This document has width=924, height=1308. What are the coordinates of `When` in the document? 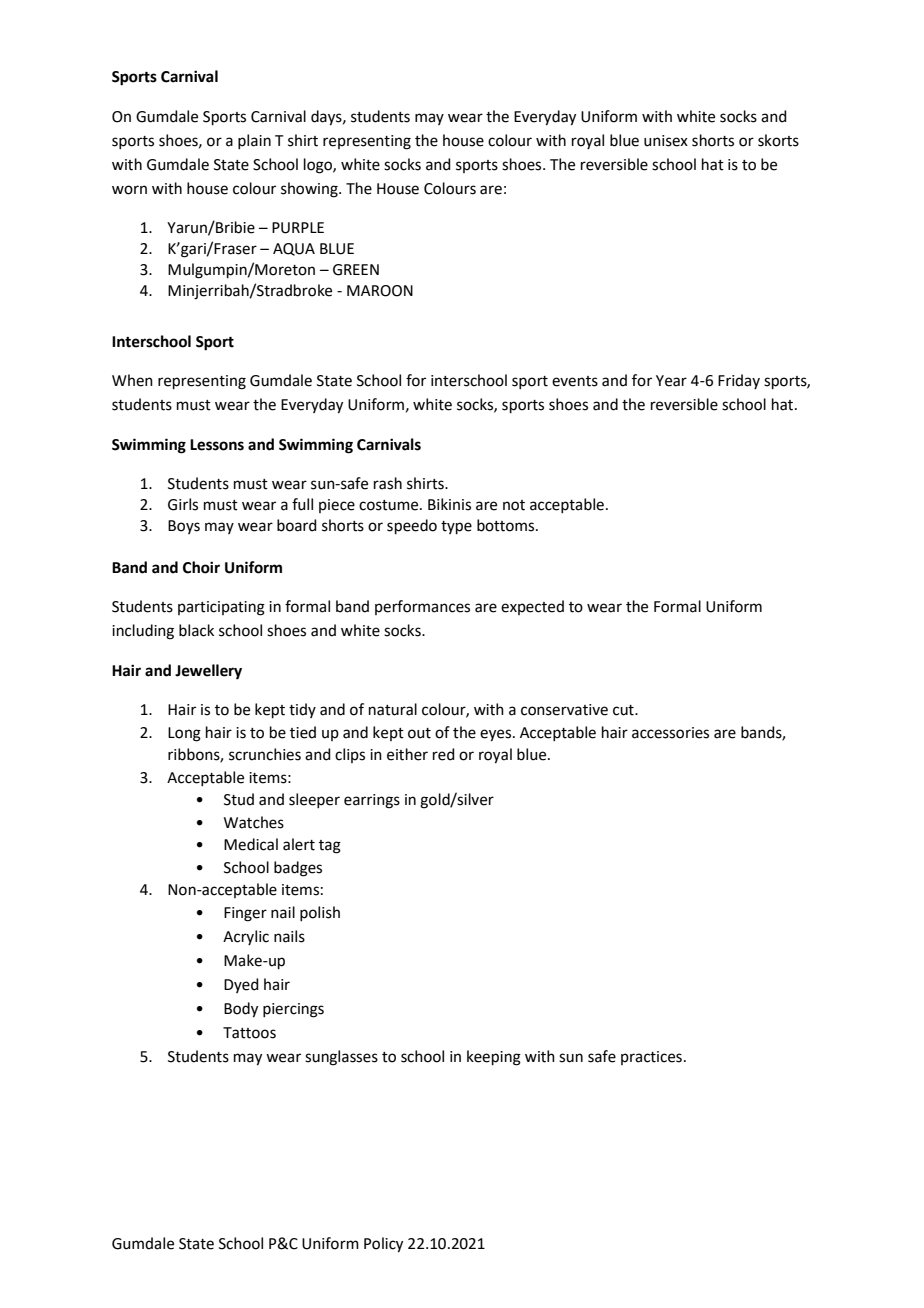 It's located at (132, 380).
